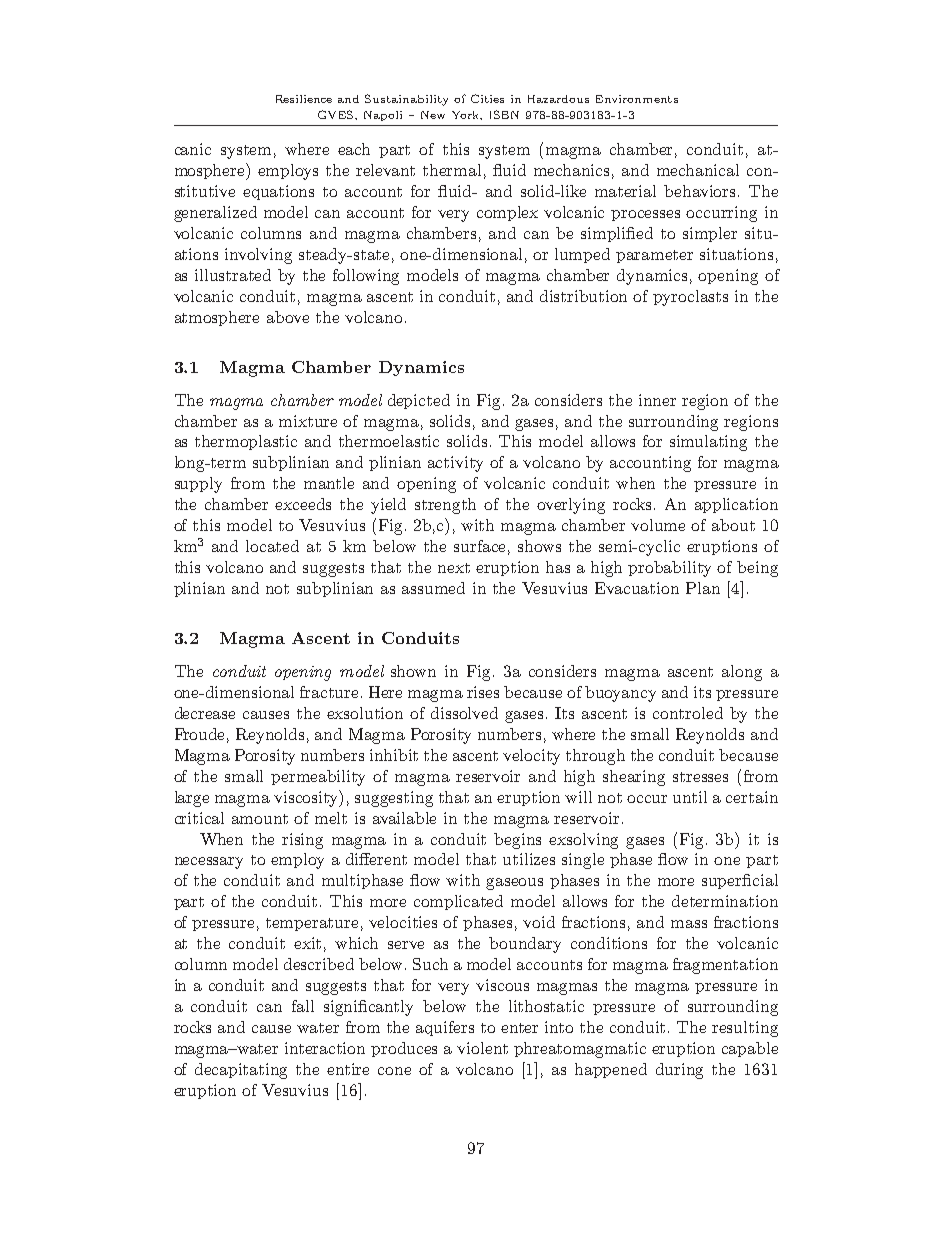 Image resolution: width=952 pixels, height=1258 pixels. I want to click on next, so click(454, 568).
